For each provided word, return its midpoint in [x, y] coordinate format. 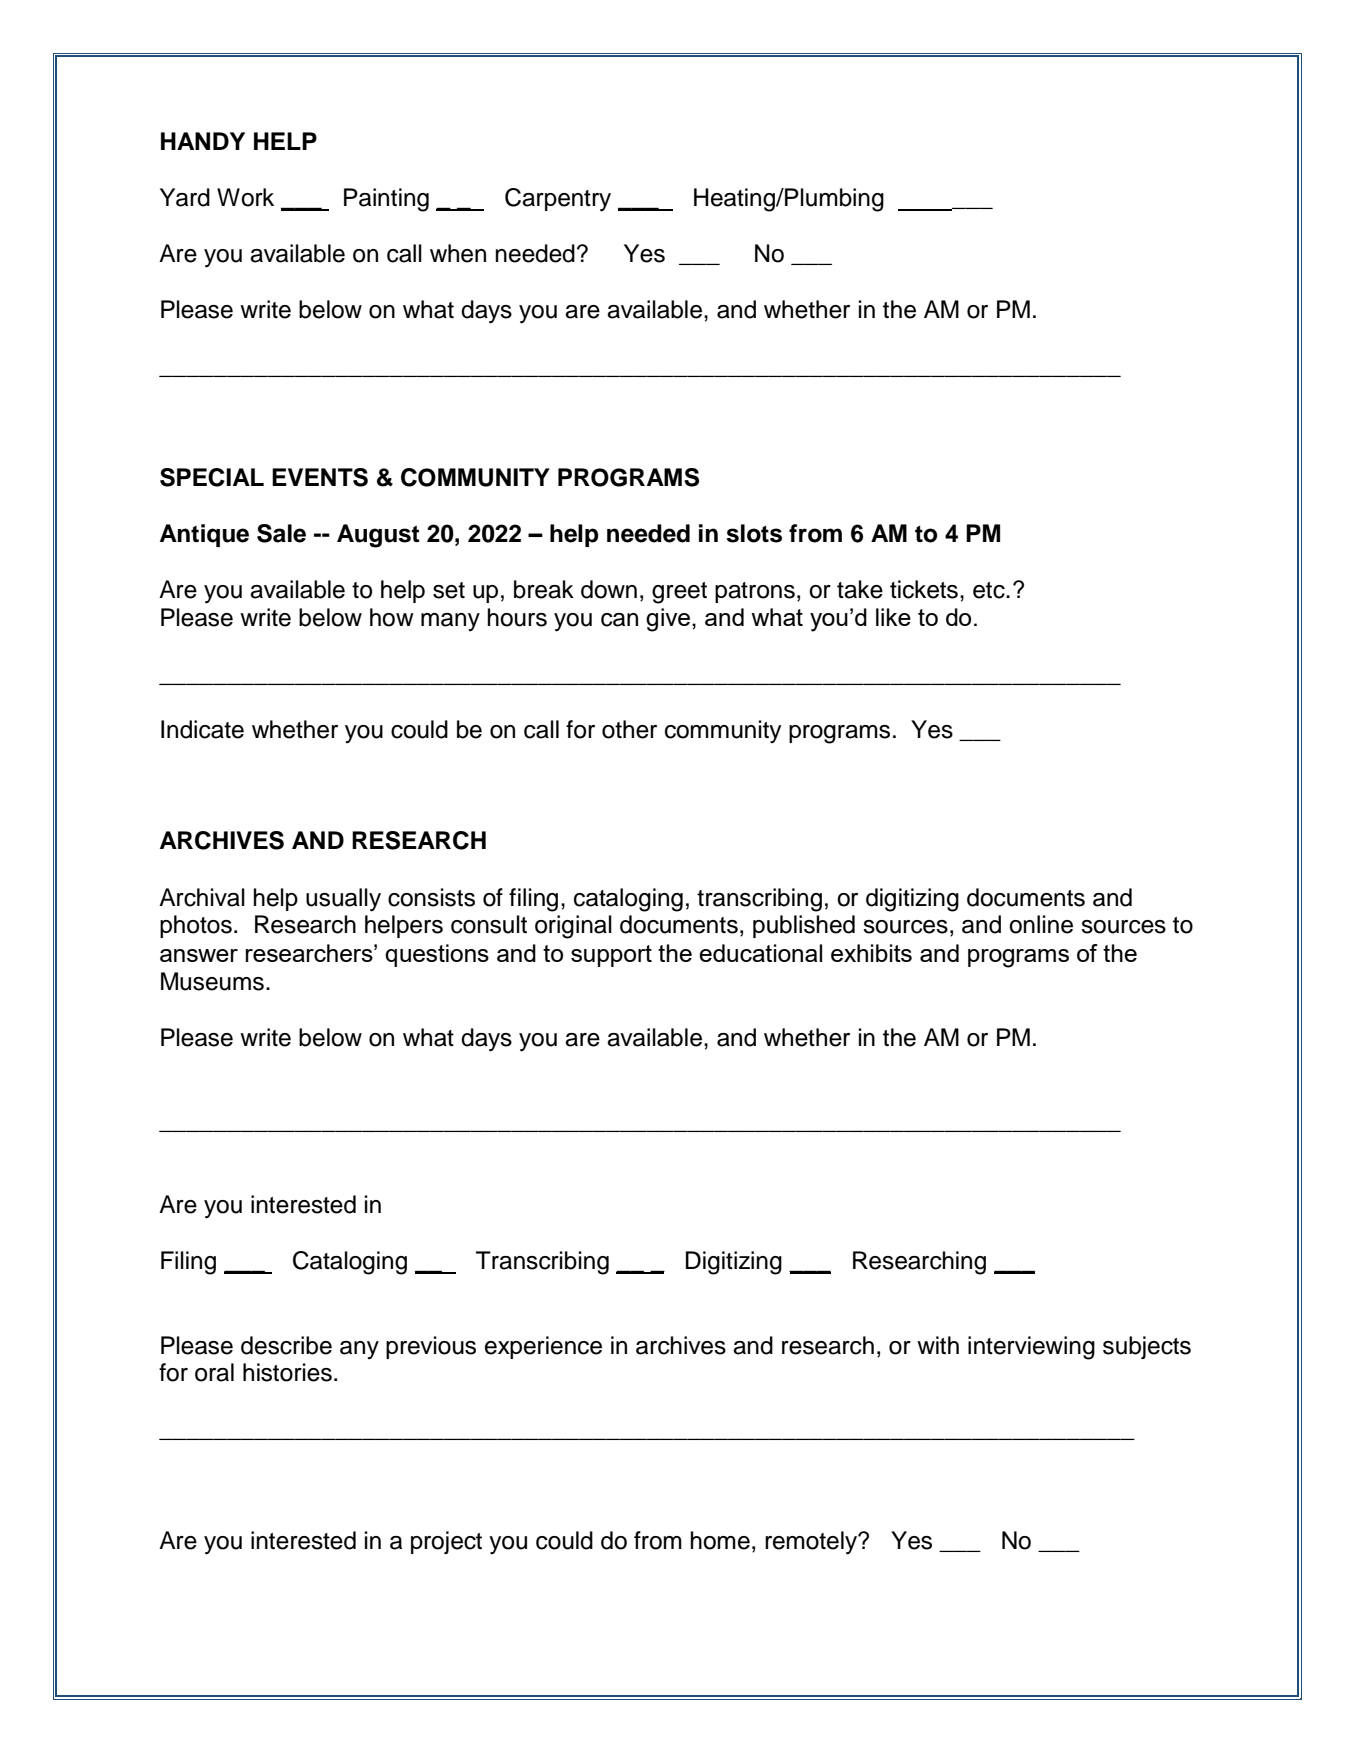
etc [990, 590]
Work [245, 197]
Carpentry [558, 200]
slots [754, 533]
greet [679, 593]
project [446, 1542]
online [1041, 924]
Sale [281, 533]
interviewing [1031, 1348]
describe [286, 1345]
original [573, 927]
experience [543, 1347]
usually [343, 900]
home [720, 1540]
